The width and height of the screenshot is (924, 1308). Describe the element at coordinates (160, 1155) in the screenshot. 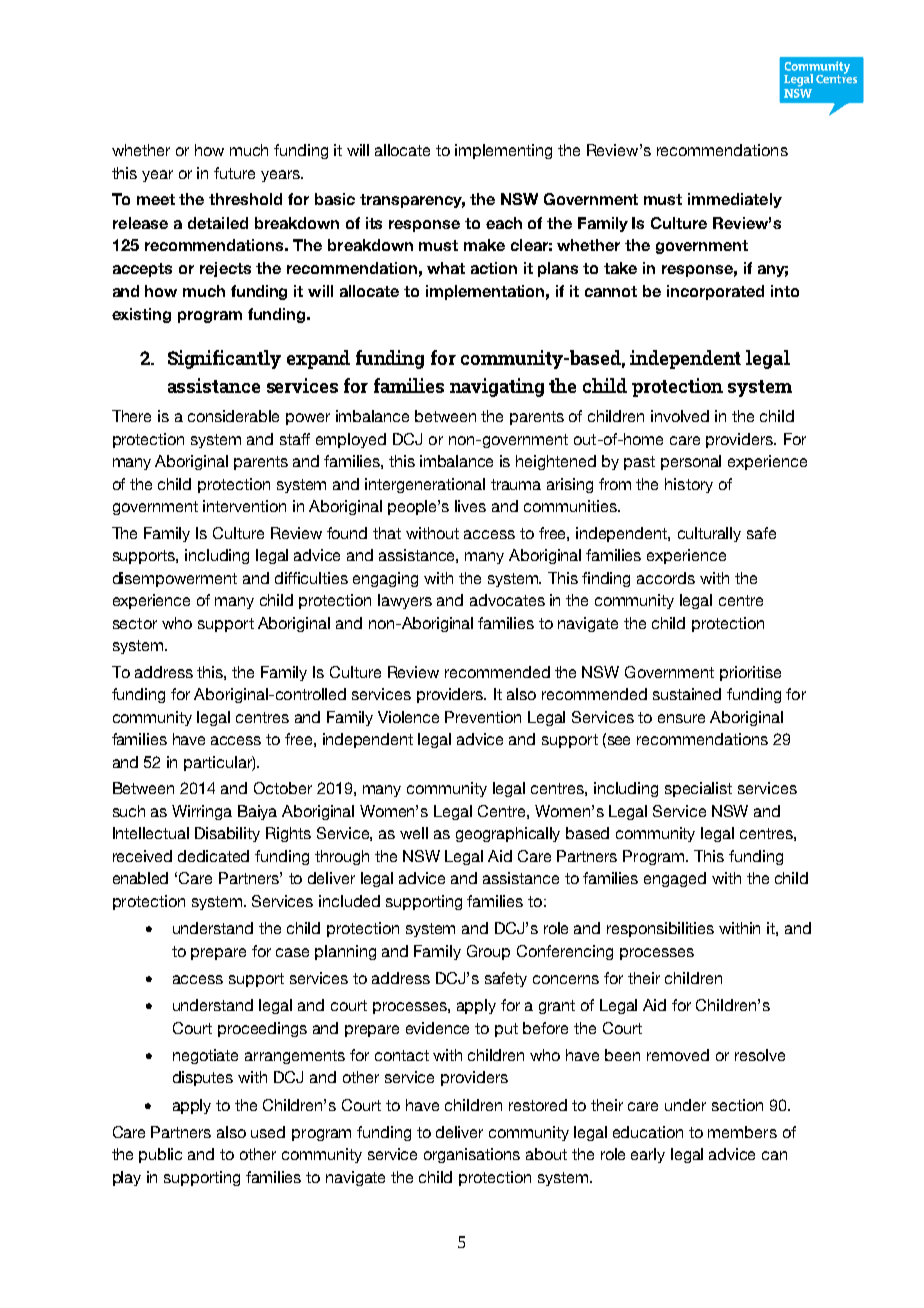

I see `public` at that location.
